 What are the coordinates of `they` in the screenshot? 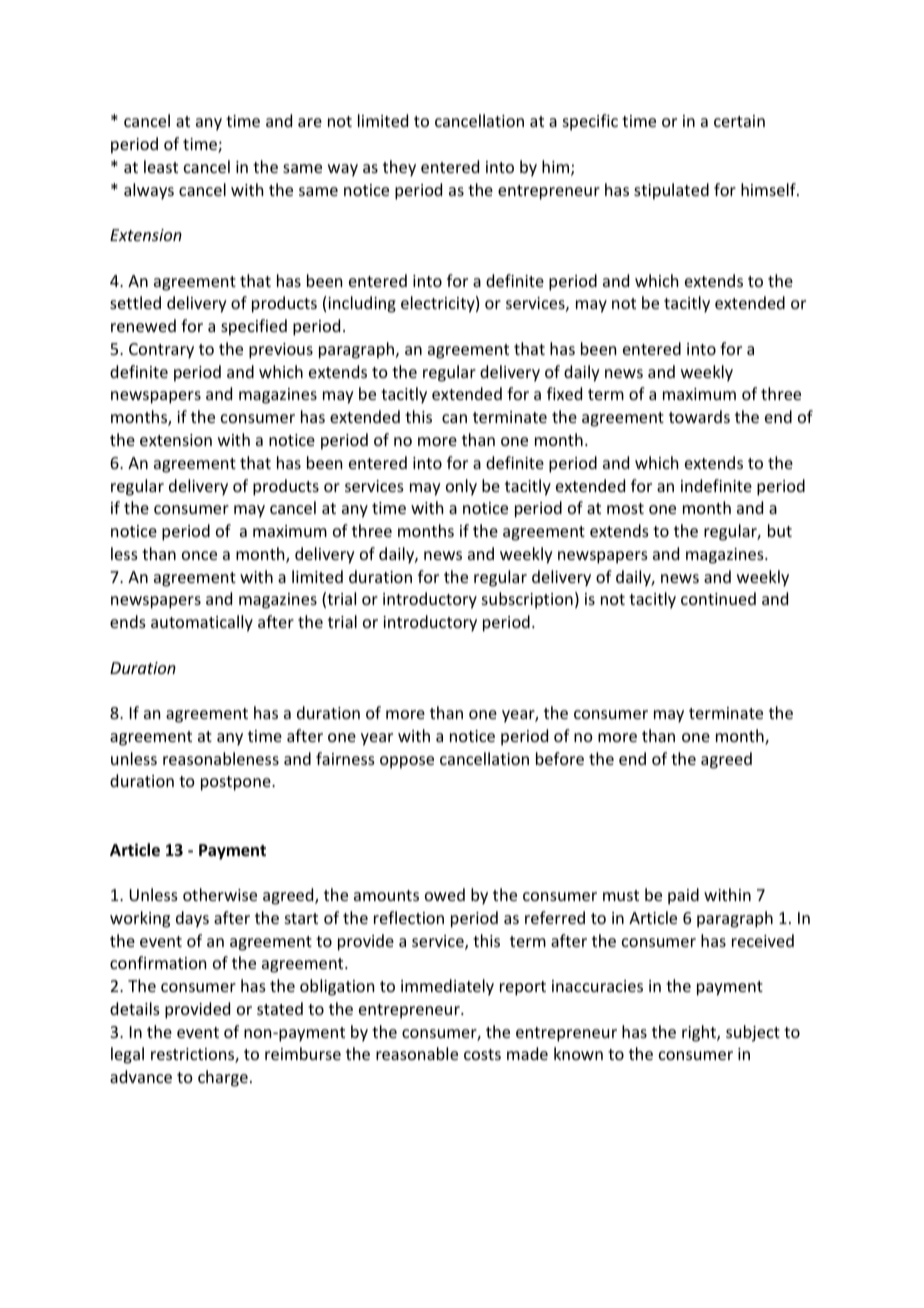 It's located at (399, 168).
